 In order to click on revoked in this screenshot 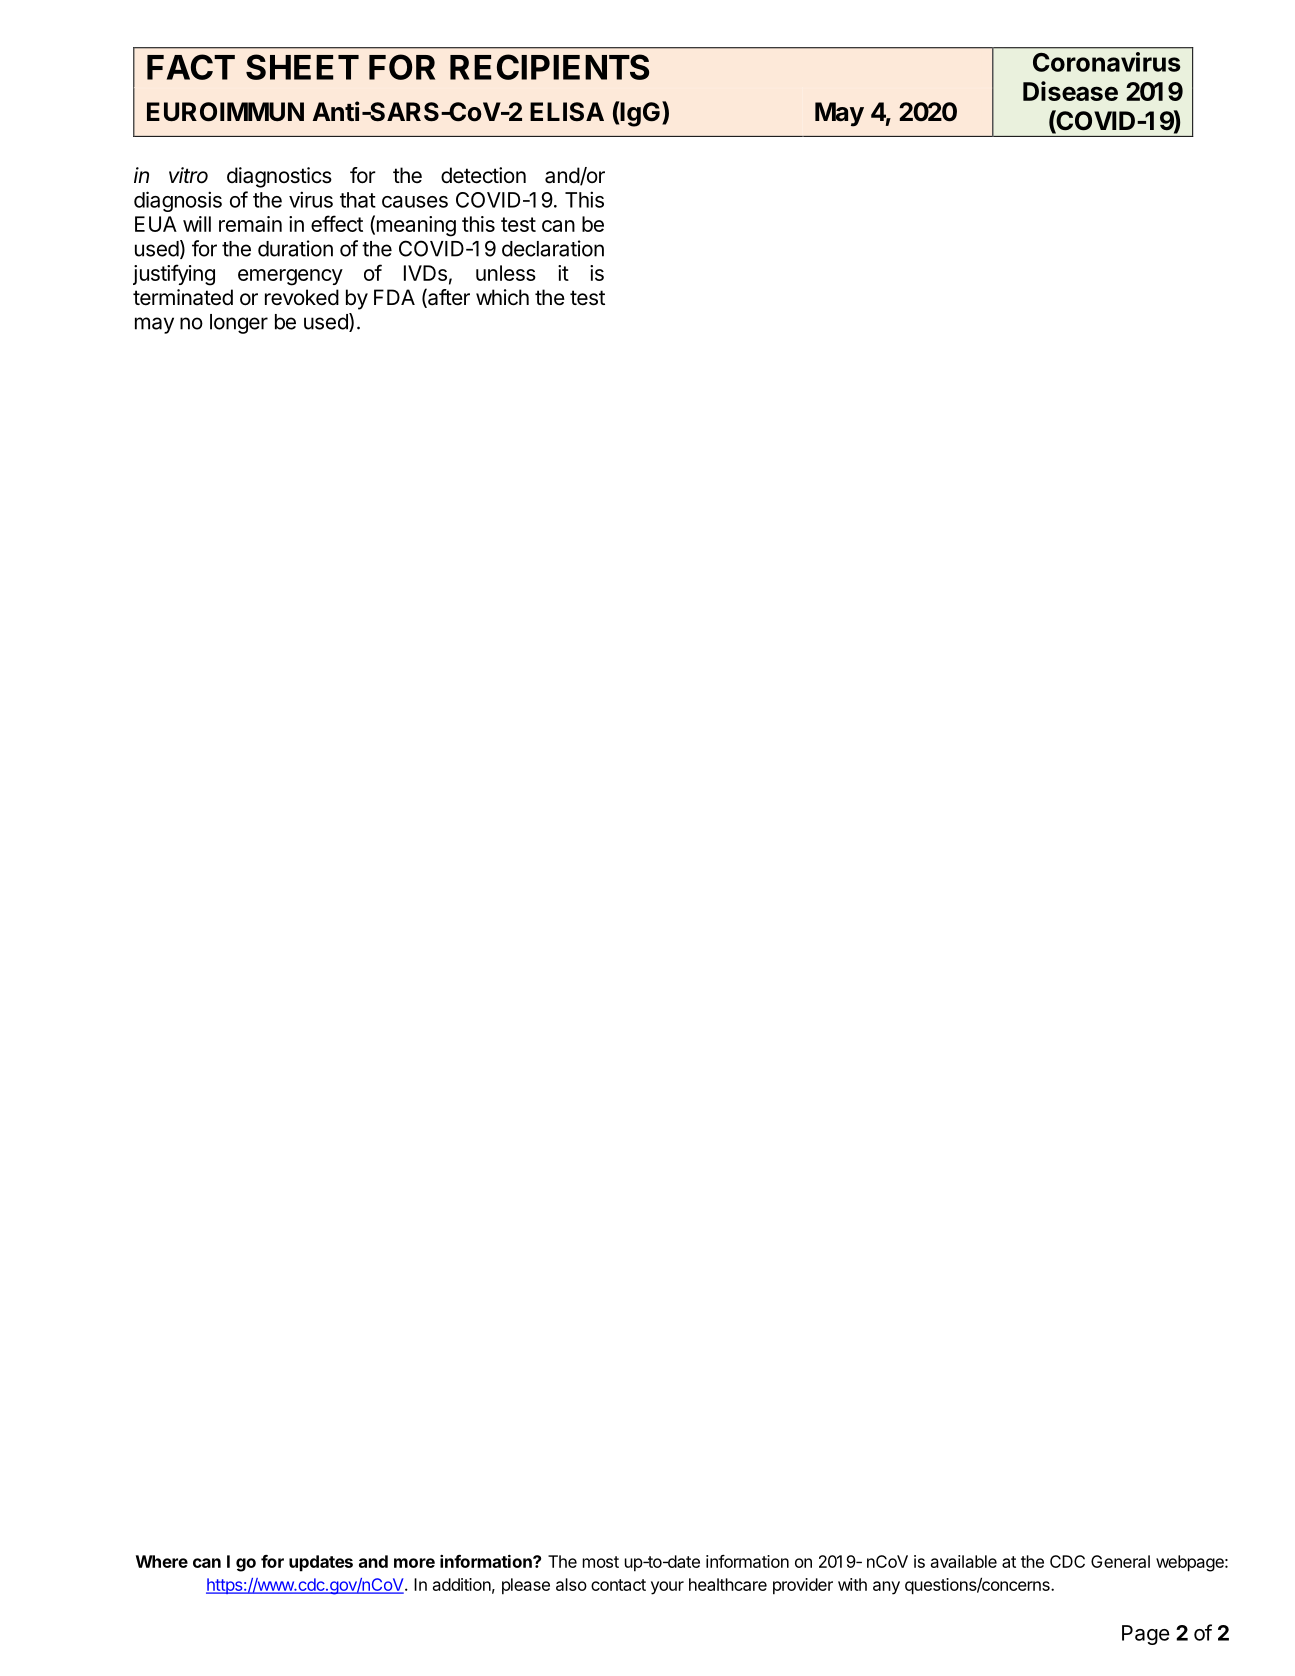, I will do `click(302, 297)`.
